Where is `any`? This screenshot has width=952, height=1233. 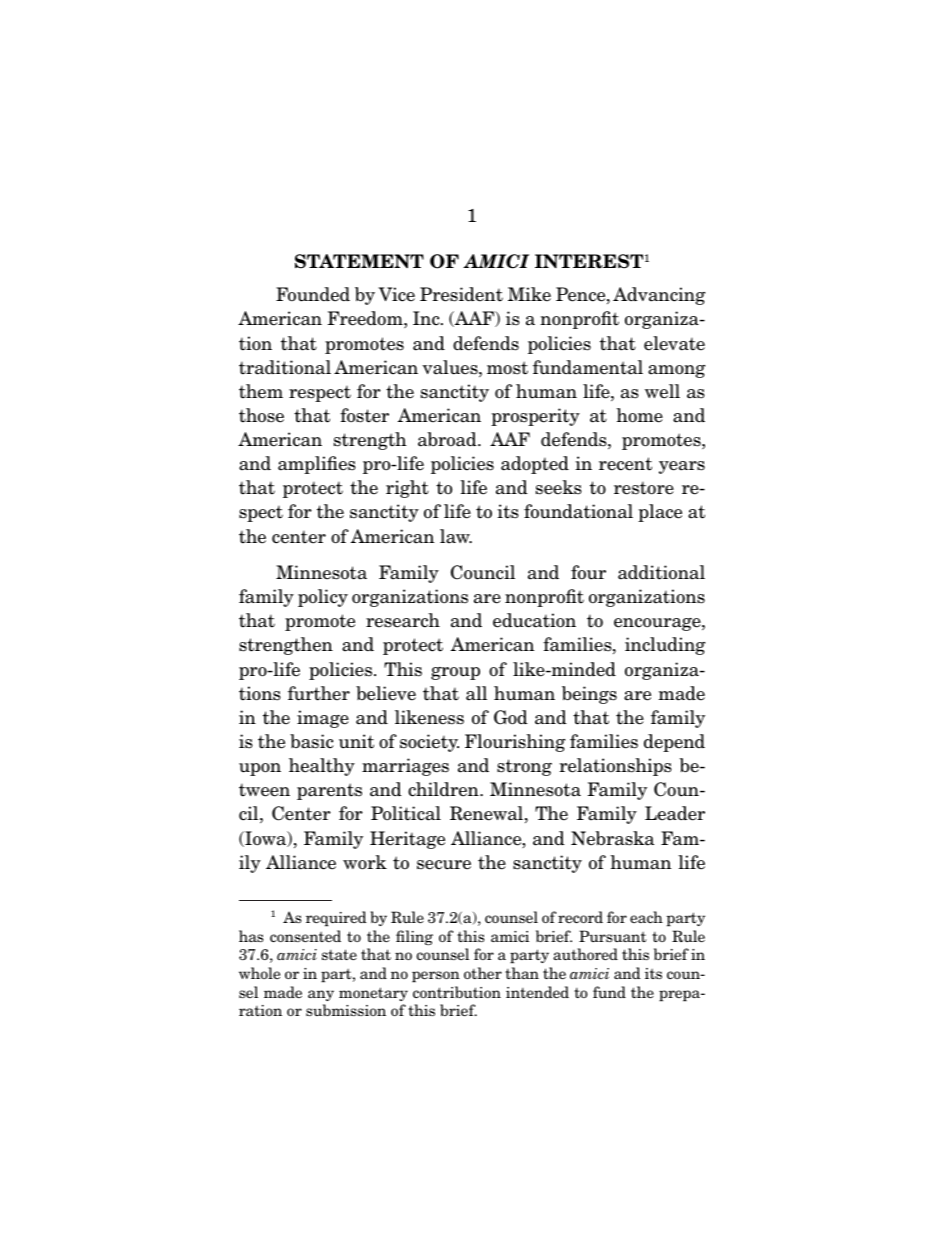 any is located at coordinates (321, 995).
